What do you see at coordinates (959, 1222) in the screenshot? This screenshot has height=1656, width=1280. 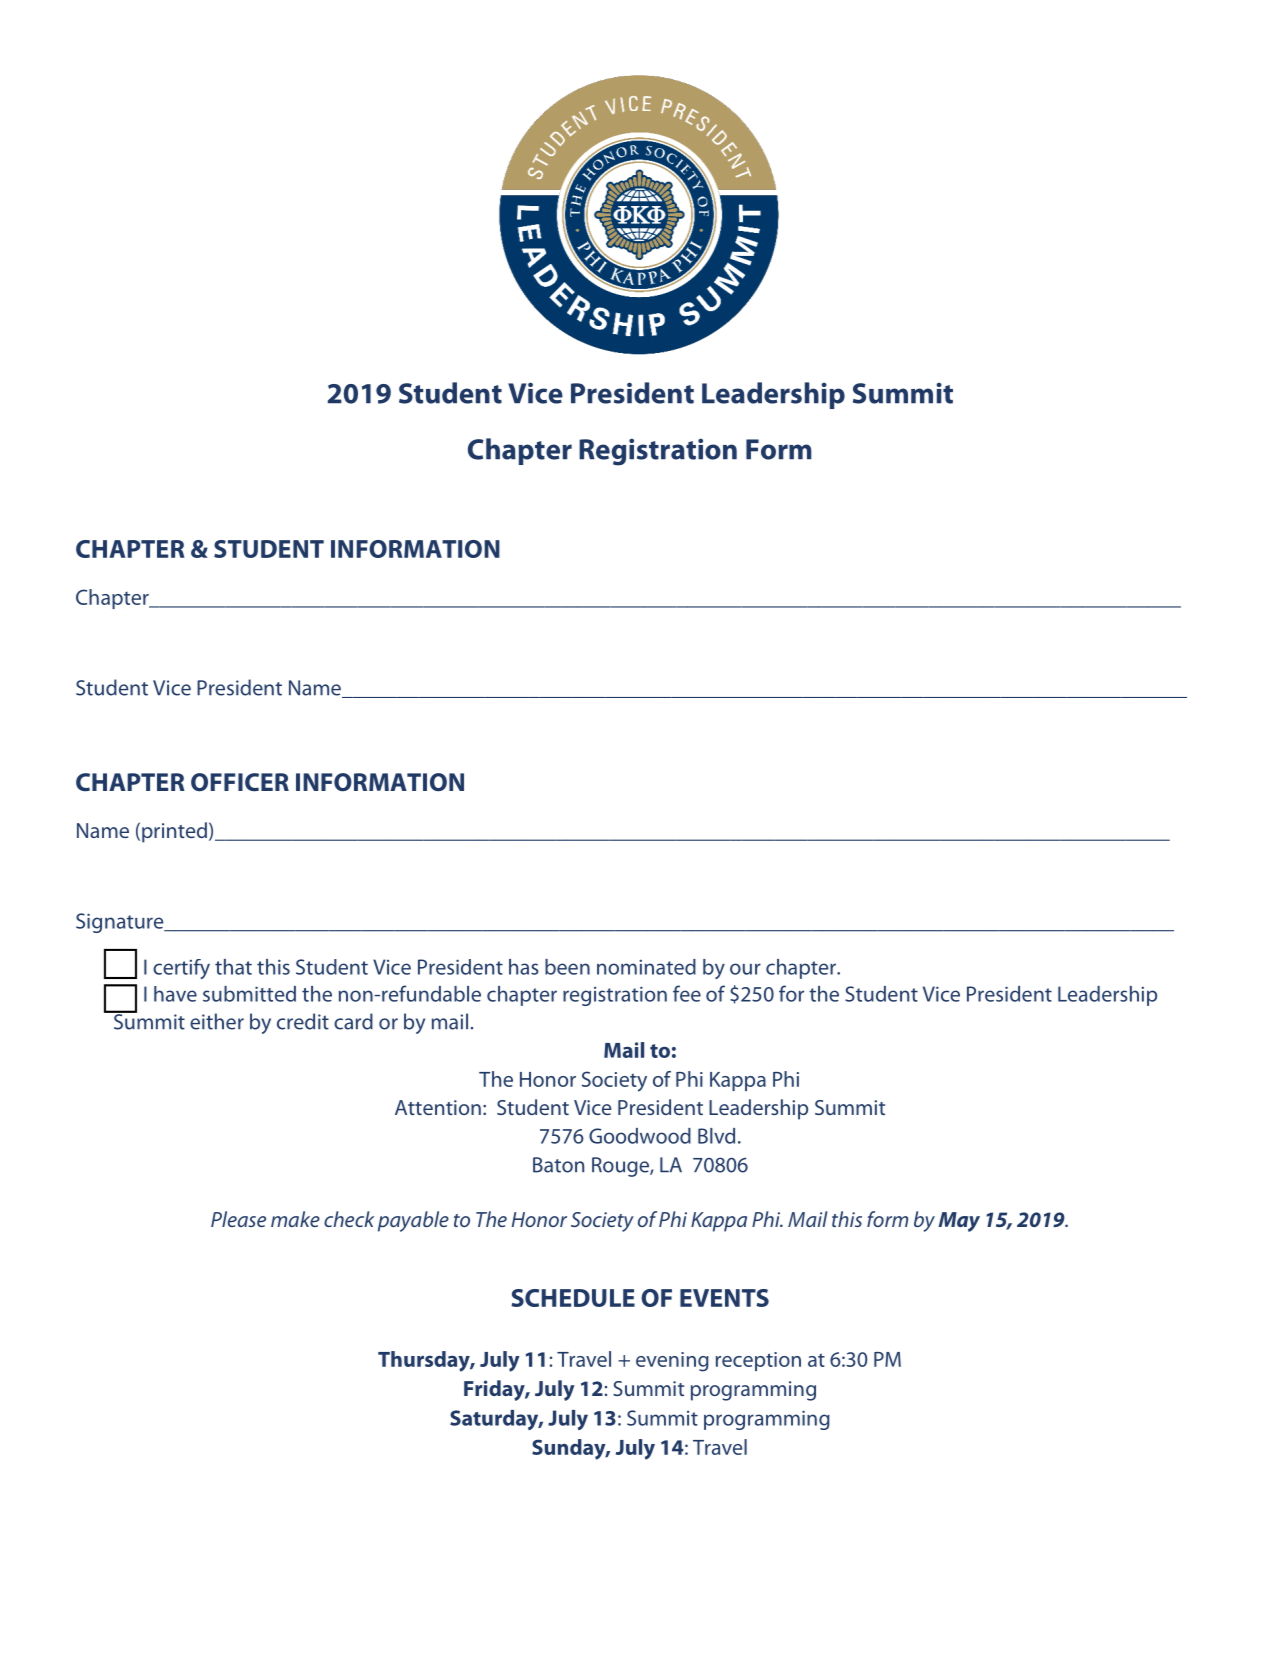 I see `May` at bounding box center [959, 1222].
